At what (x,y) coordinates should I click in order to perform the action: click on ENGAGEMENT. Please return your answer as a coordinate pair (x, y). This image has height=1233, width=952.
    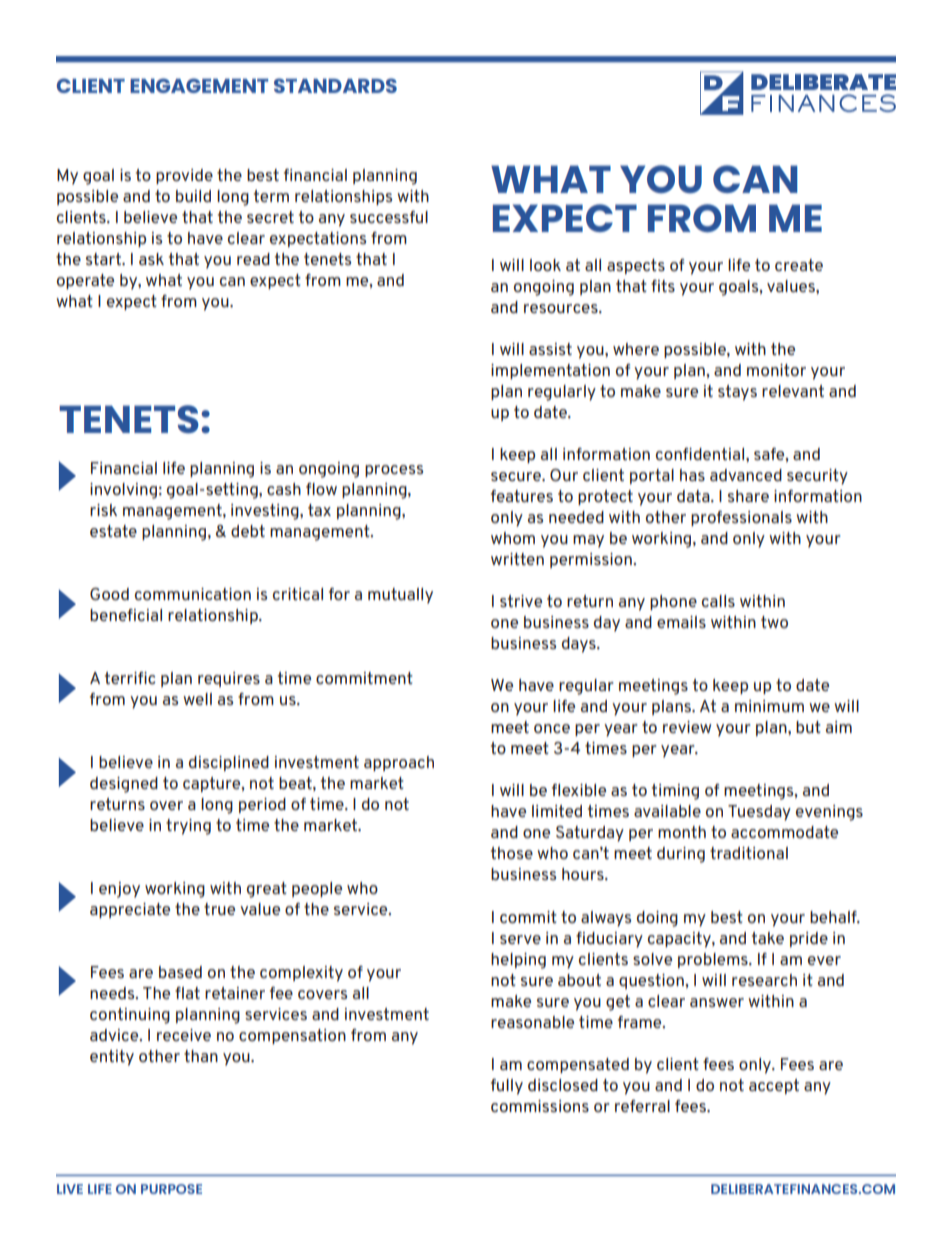
    Looking at the image, I should click on (199, 85).
